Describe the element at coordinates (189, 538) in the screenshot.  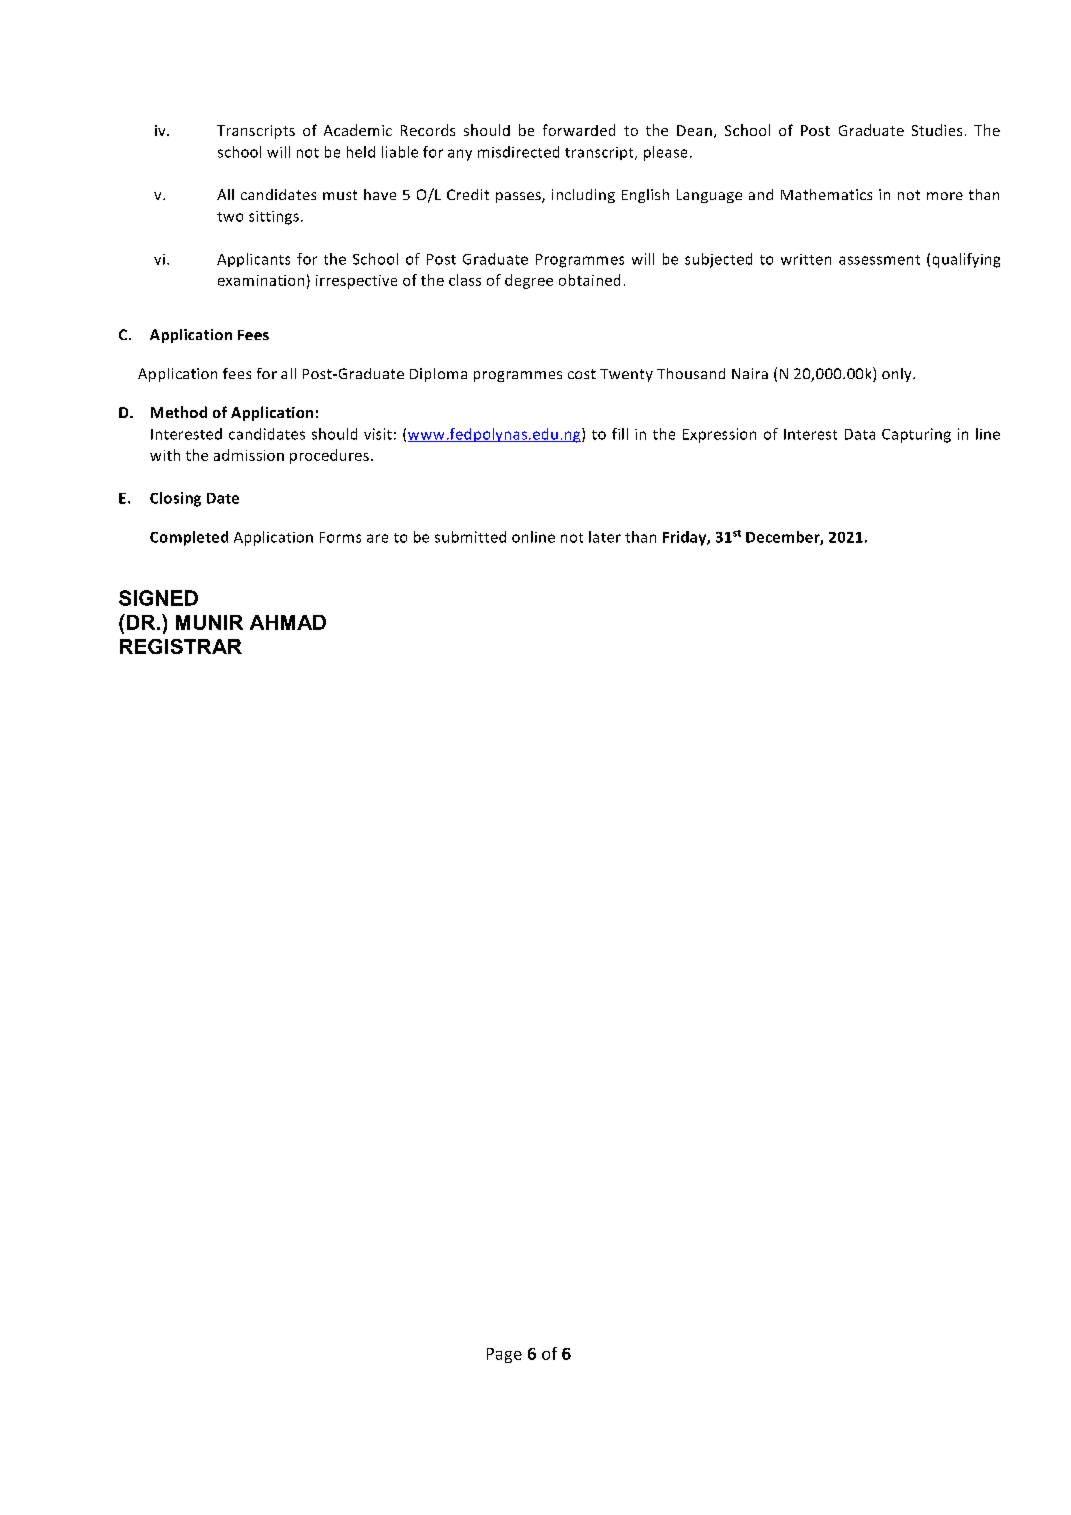
I see `Completed` at that location.
